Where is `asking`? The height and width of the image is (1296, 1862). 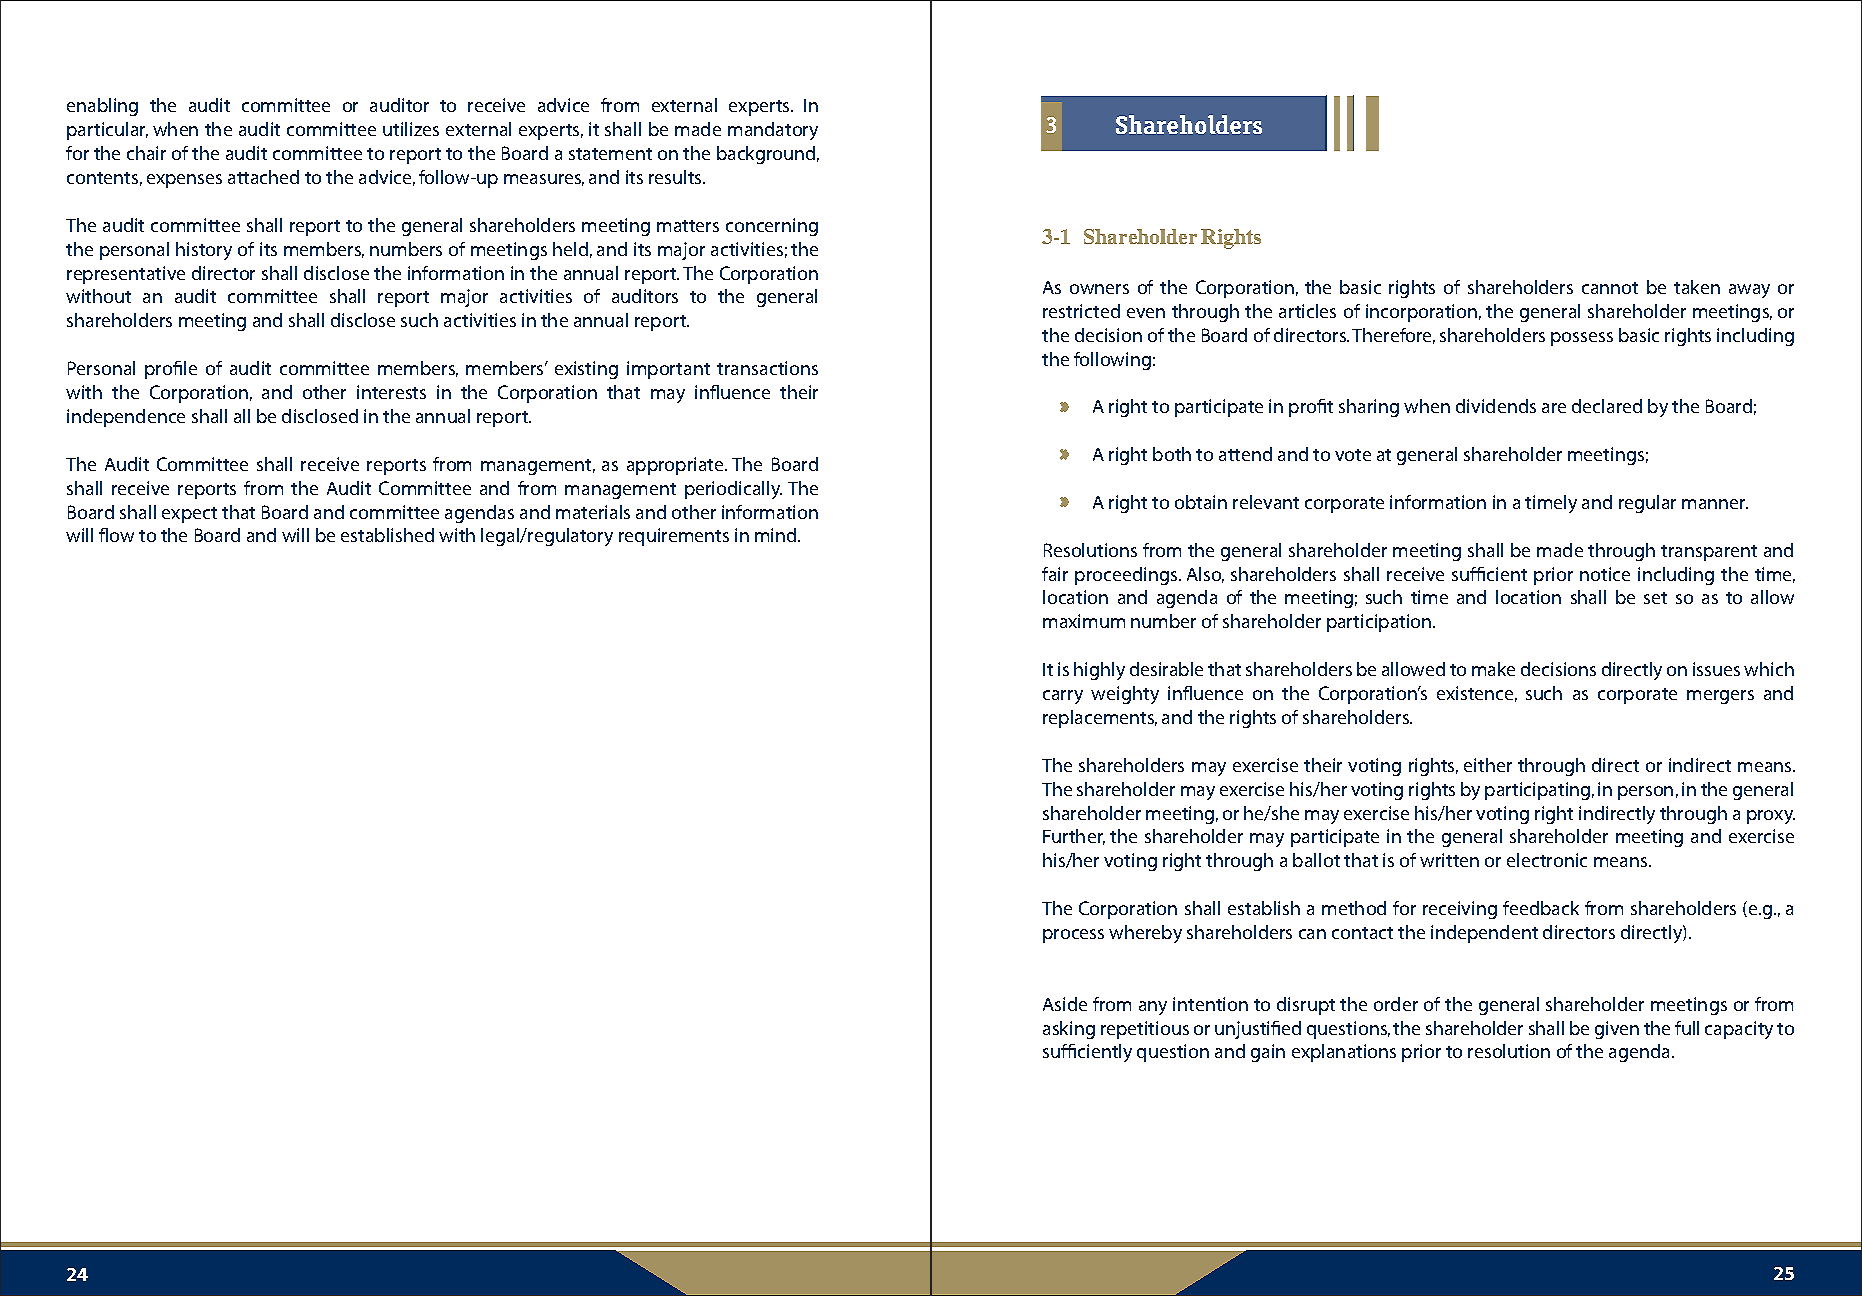 asking is located at coordinates (1069, 1030).
